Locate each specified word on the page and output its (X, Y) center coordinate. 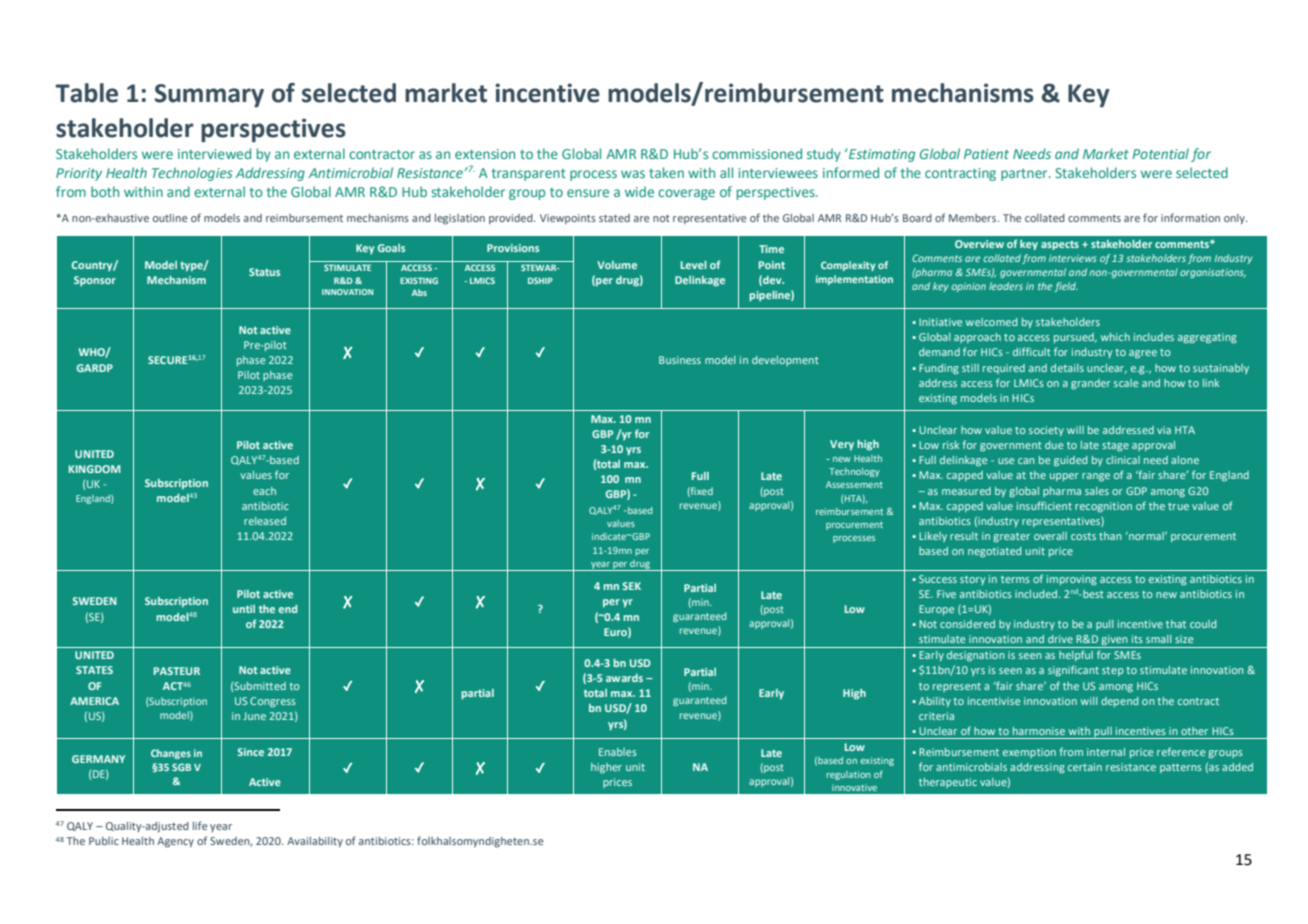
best (1092, 594)
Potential (1160, 153)
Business (680, 360)
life (200, 825)
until (244, 609)
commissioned (757, 153)
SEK (632, 586)
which (1115, 337)
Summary (209, 95)
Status (264, 272)
